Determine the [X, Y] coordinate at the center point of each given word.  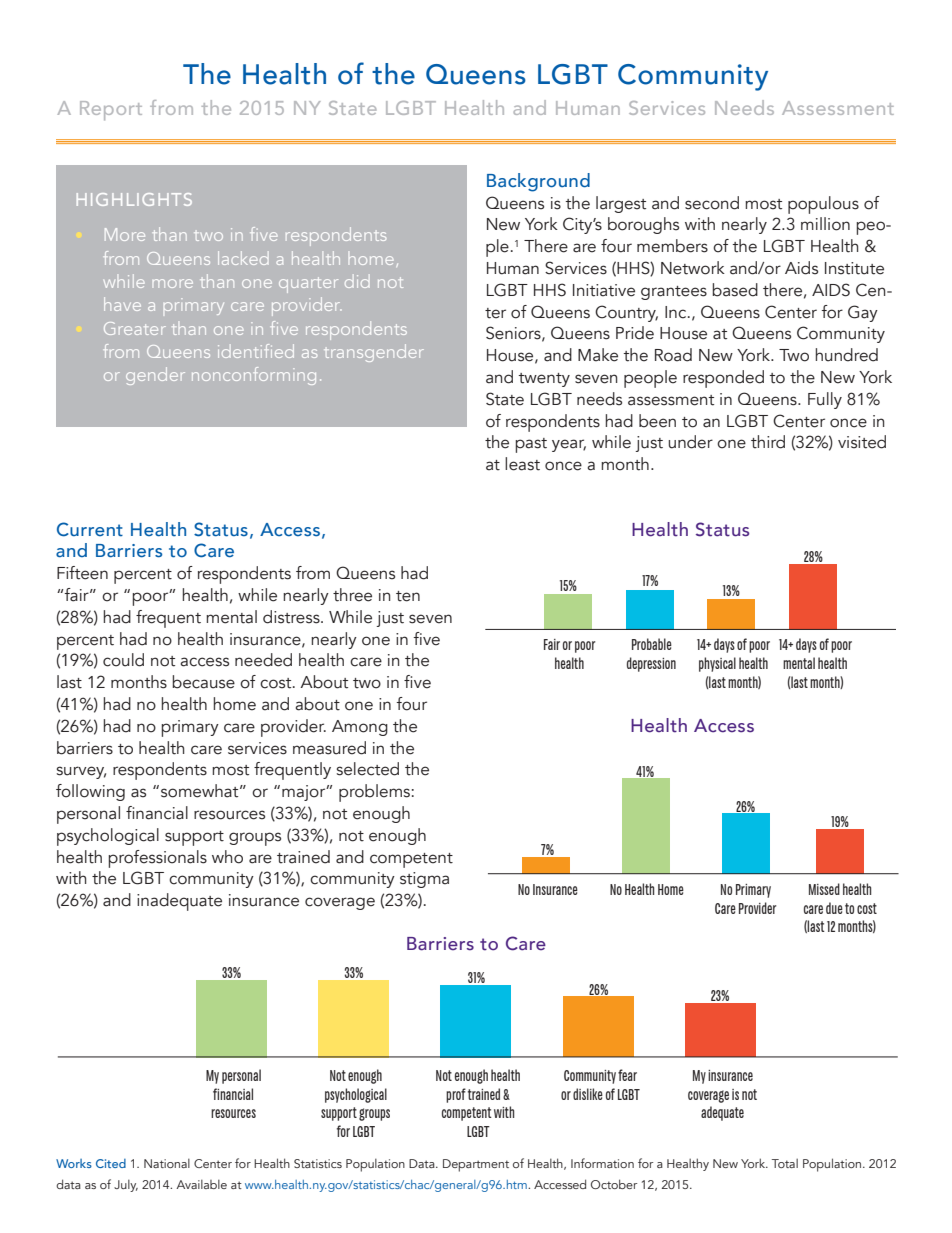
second [712, 203]
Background [538, 182]
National [167, 1163]
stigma [424, 880]
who [227, 857]
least [522, 464]
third [768, 442]
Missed [824, 889]
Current [90, 529]
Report [111, 110]
